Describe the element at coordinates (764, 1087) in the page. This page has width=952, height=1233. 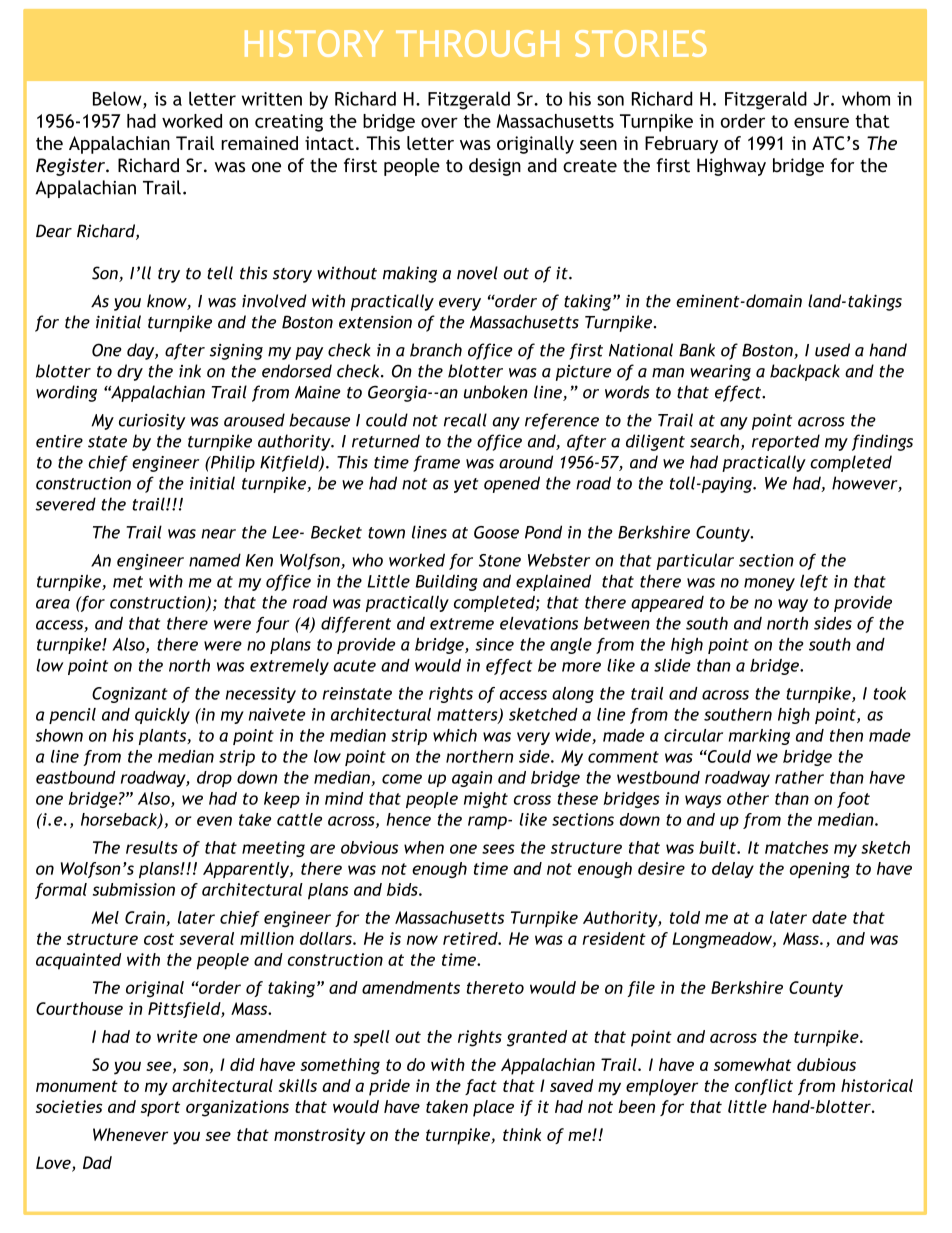
I see `conflict` at that location.
